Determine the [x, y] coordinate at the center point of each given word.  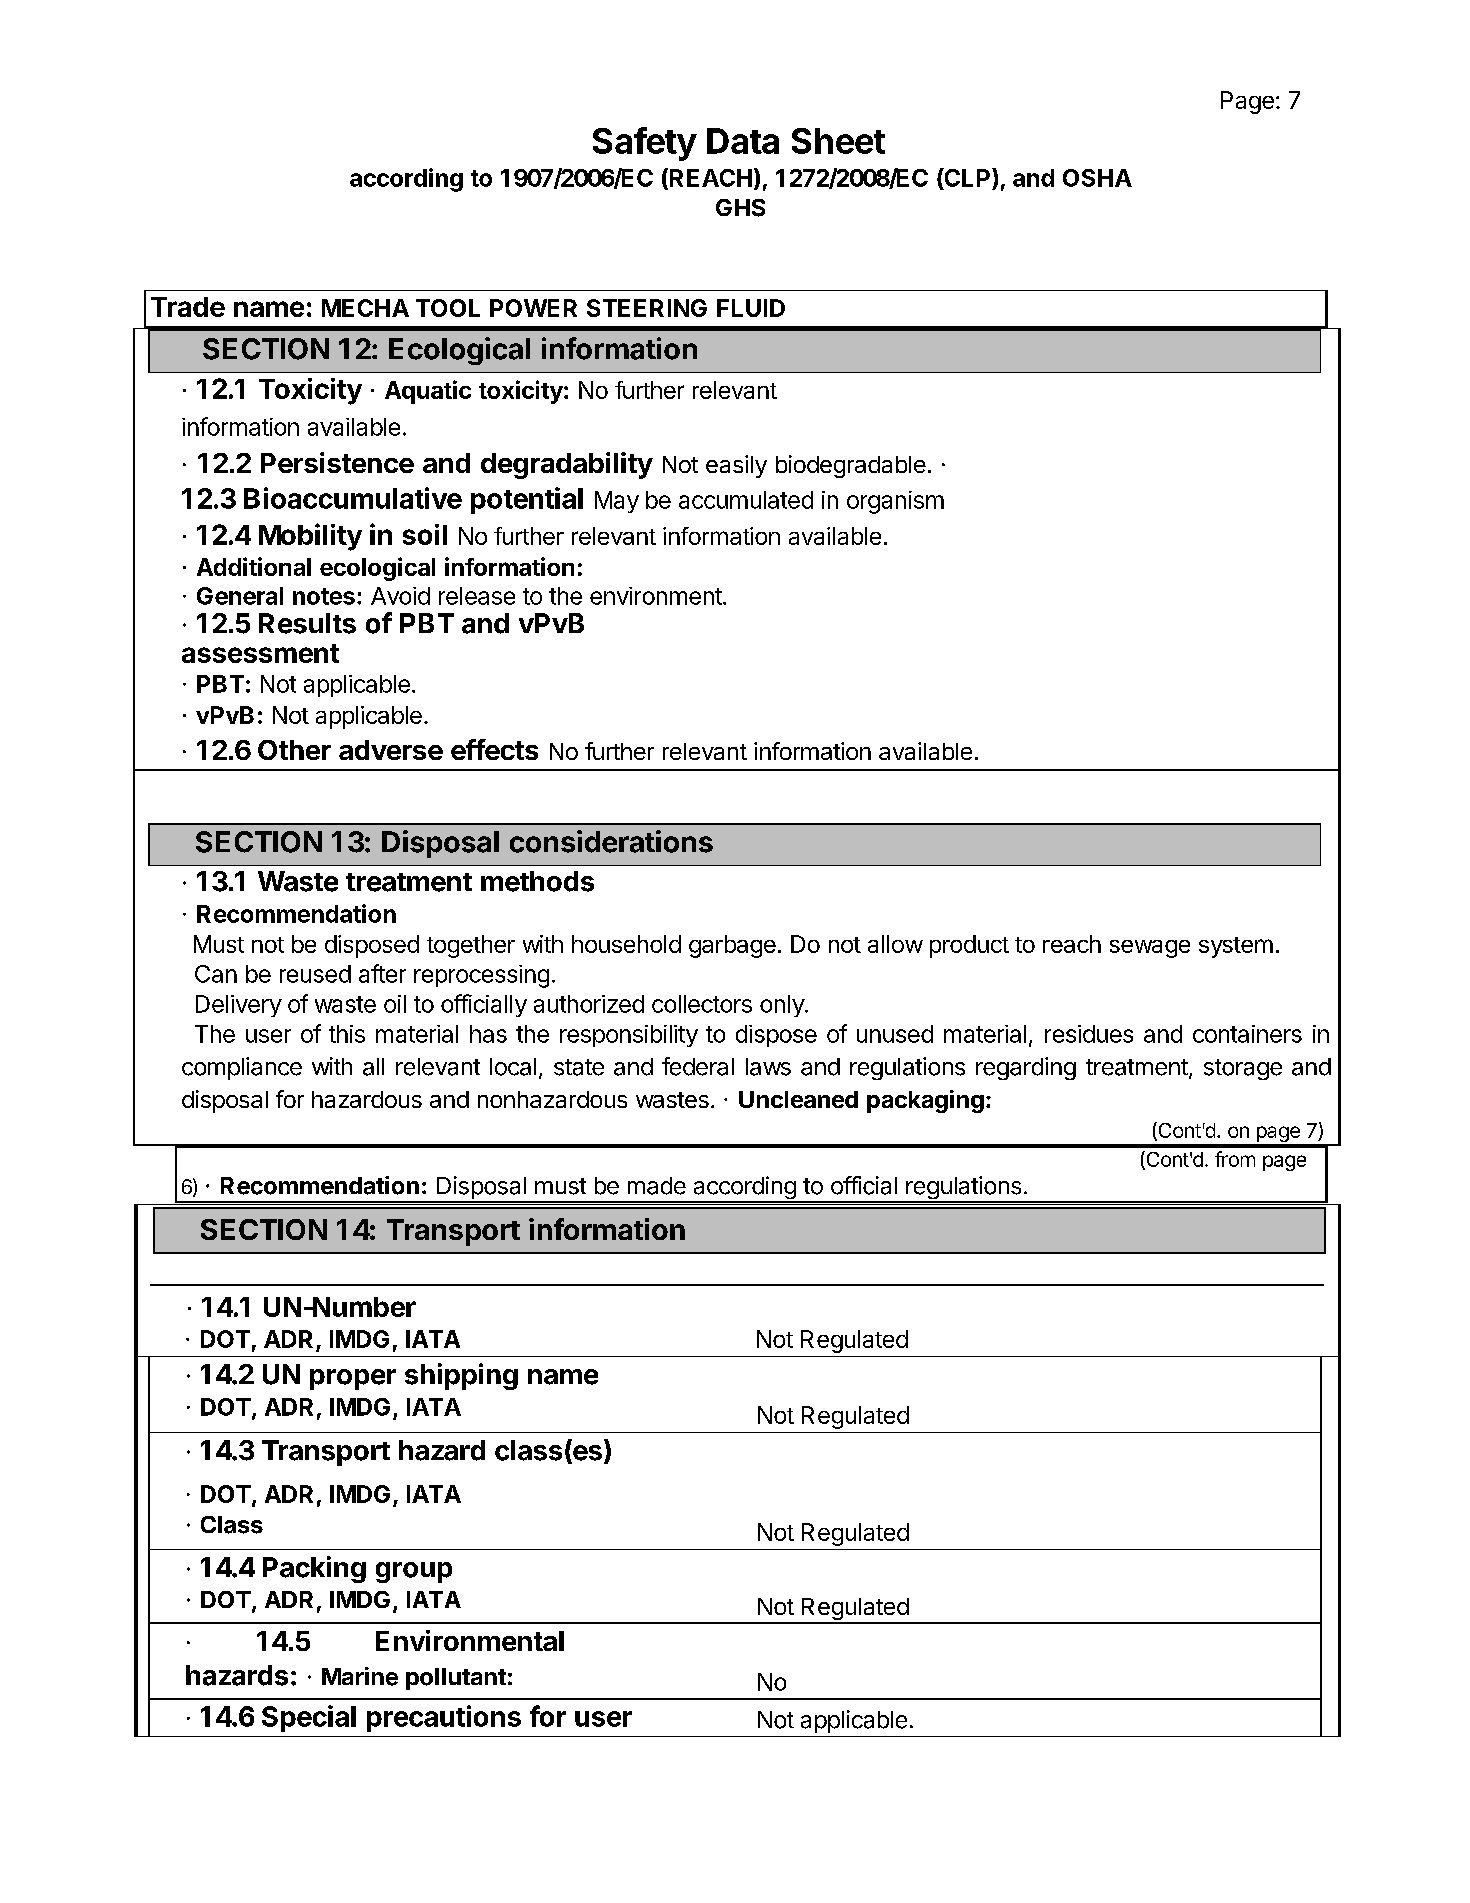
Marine [360, 1676]
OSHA [1097, 178]
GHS [740, 208]
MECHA [365, 308]
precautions [444, 1718]
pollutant [456, 1679]
